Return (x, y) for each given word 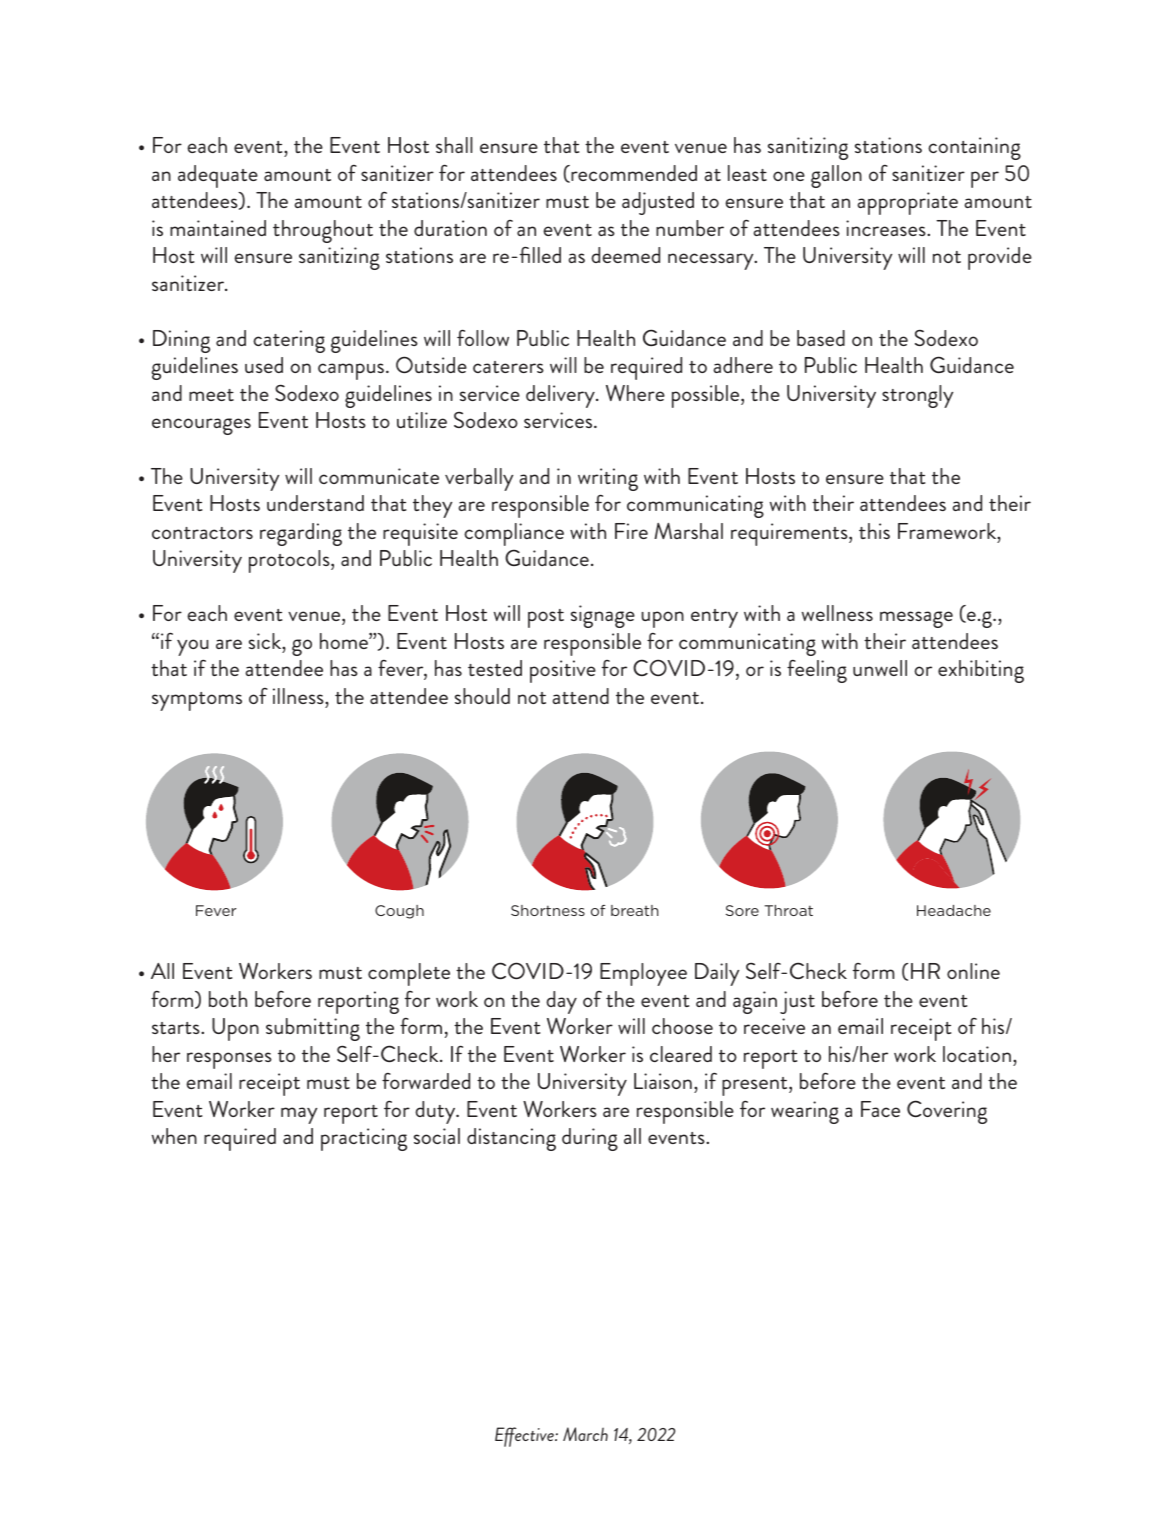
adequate (218, 176)
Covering (947, 1112)
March (585, 1434)
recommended (633, 174)
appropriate (907, 203)
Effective (525, 1437)
